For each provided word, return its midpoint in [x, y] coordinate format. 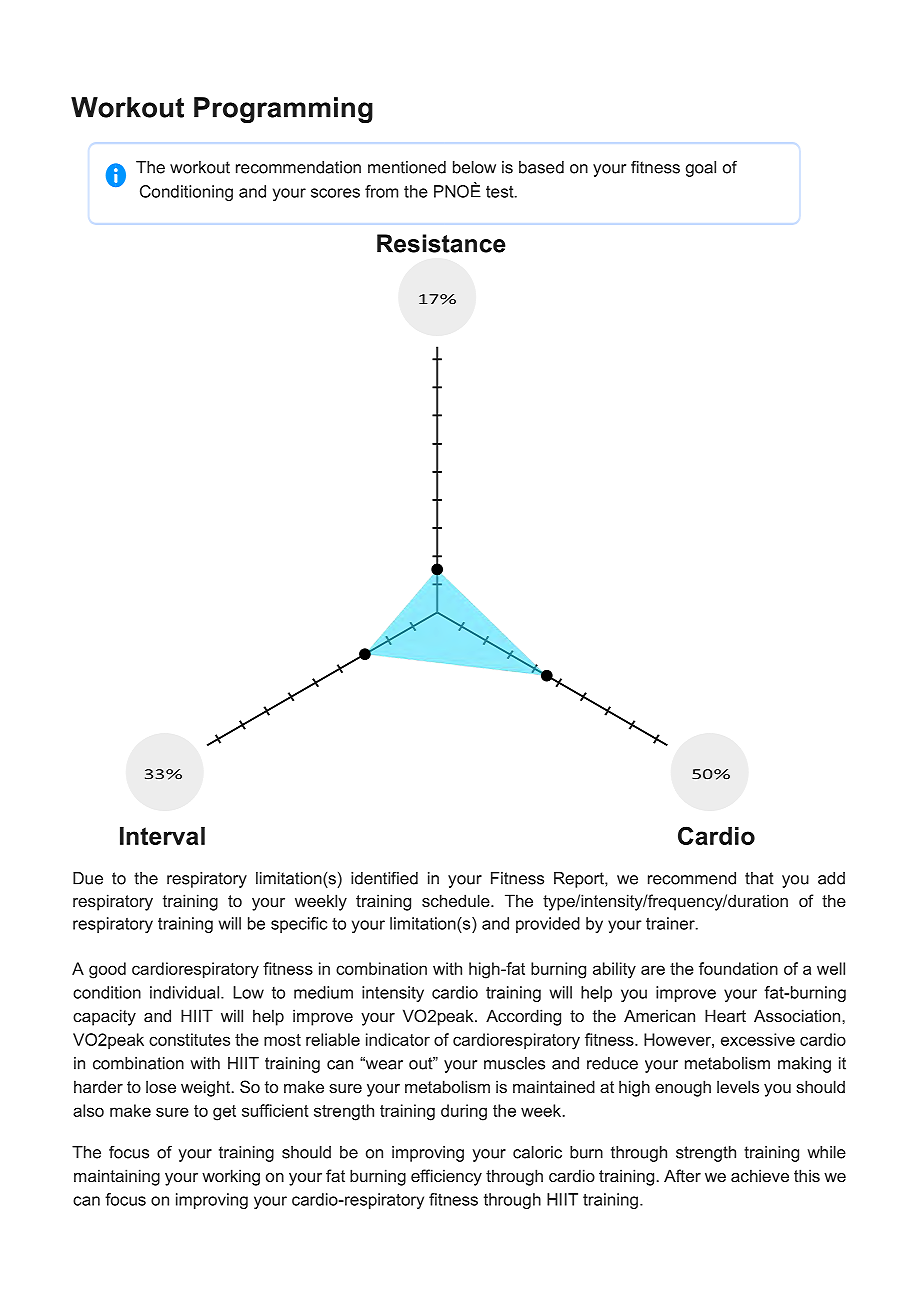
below [474, 167]
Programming [283, 110]
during [464, 1112]
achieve [760, 1175]
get [224, 1113]
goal [701, 169]
